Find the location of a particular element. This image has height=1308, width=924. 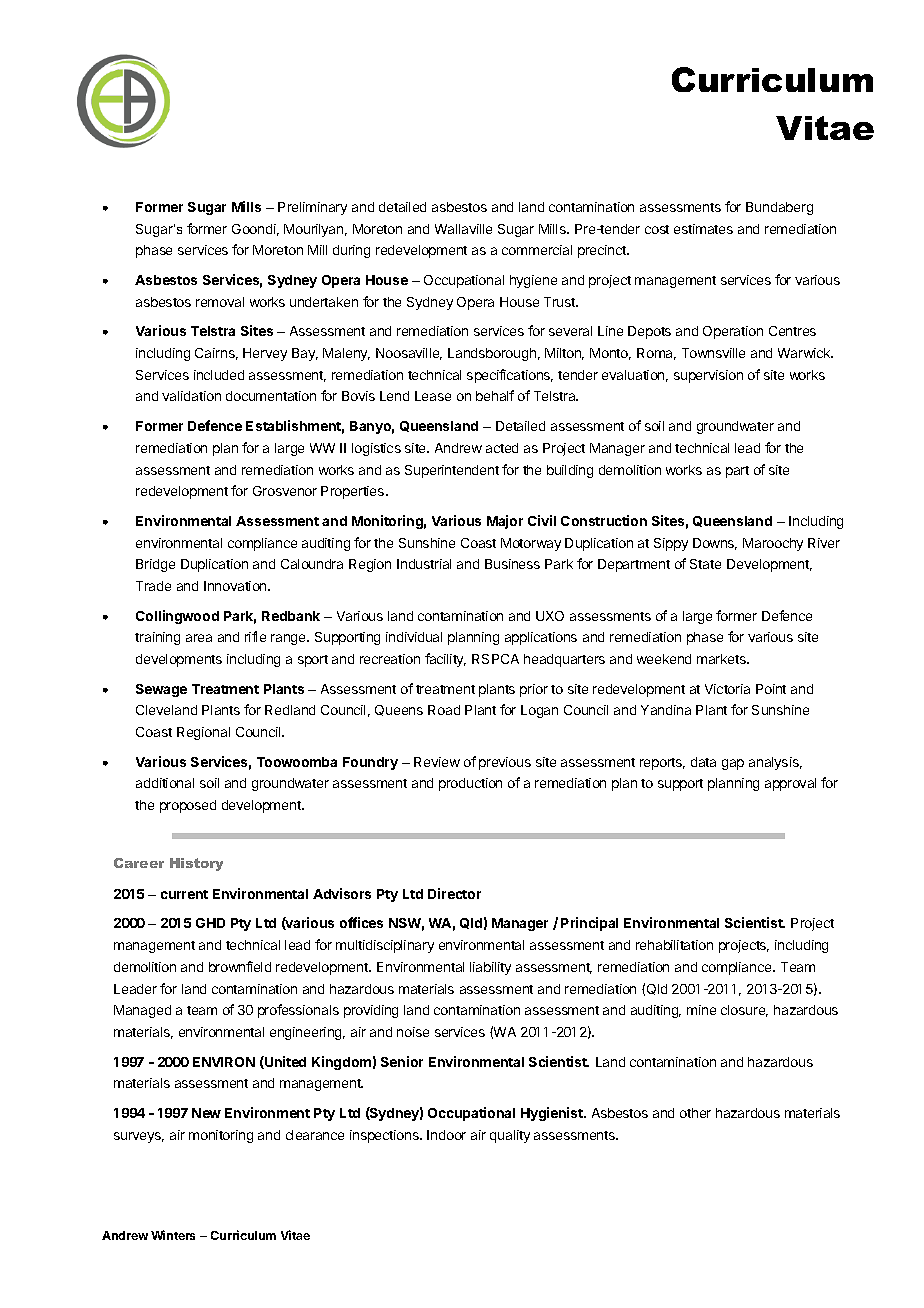

removal is located at coordinates (220, 302).
